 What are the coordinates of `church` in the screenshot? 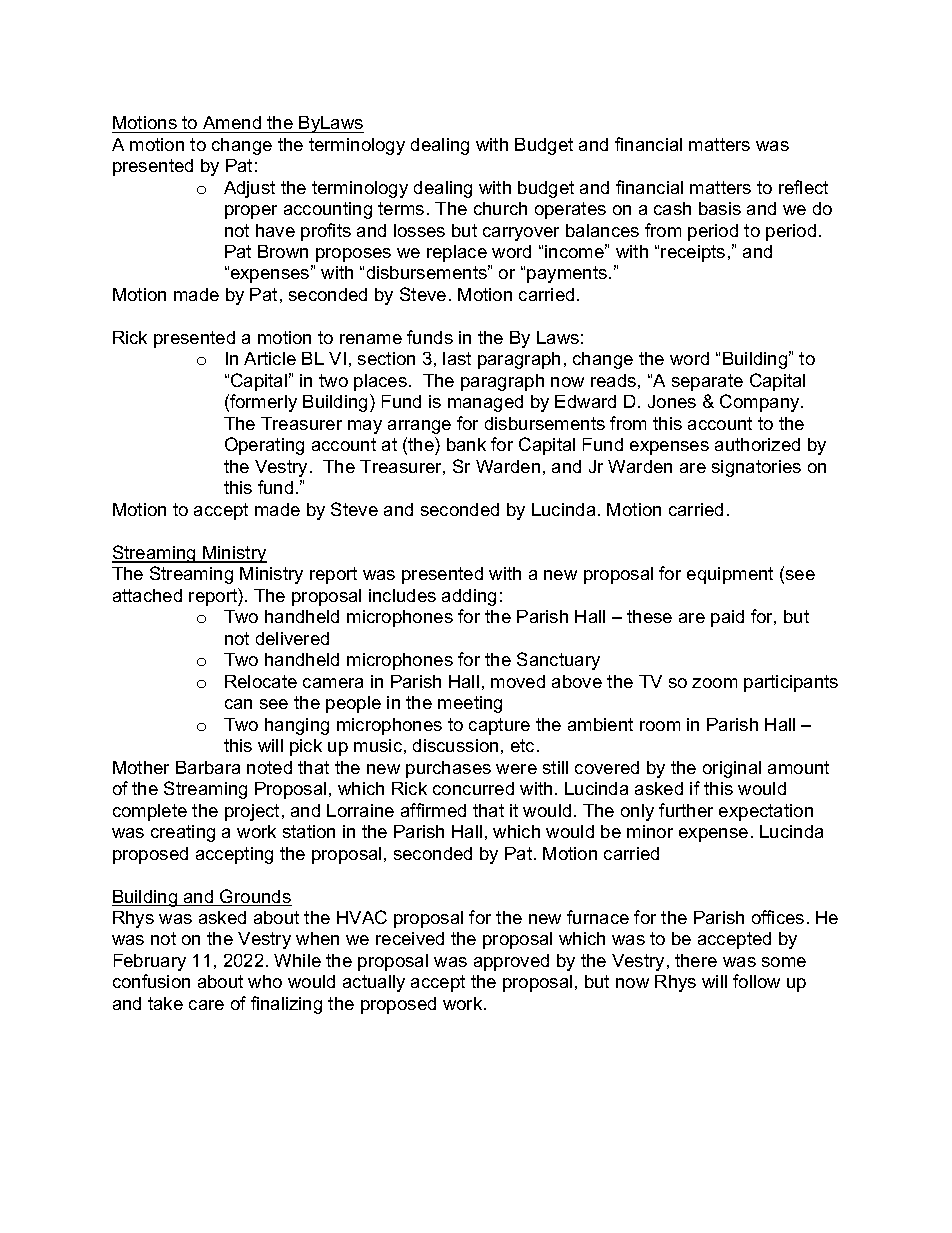 It's located at (500, 208).
